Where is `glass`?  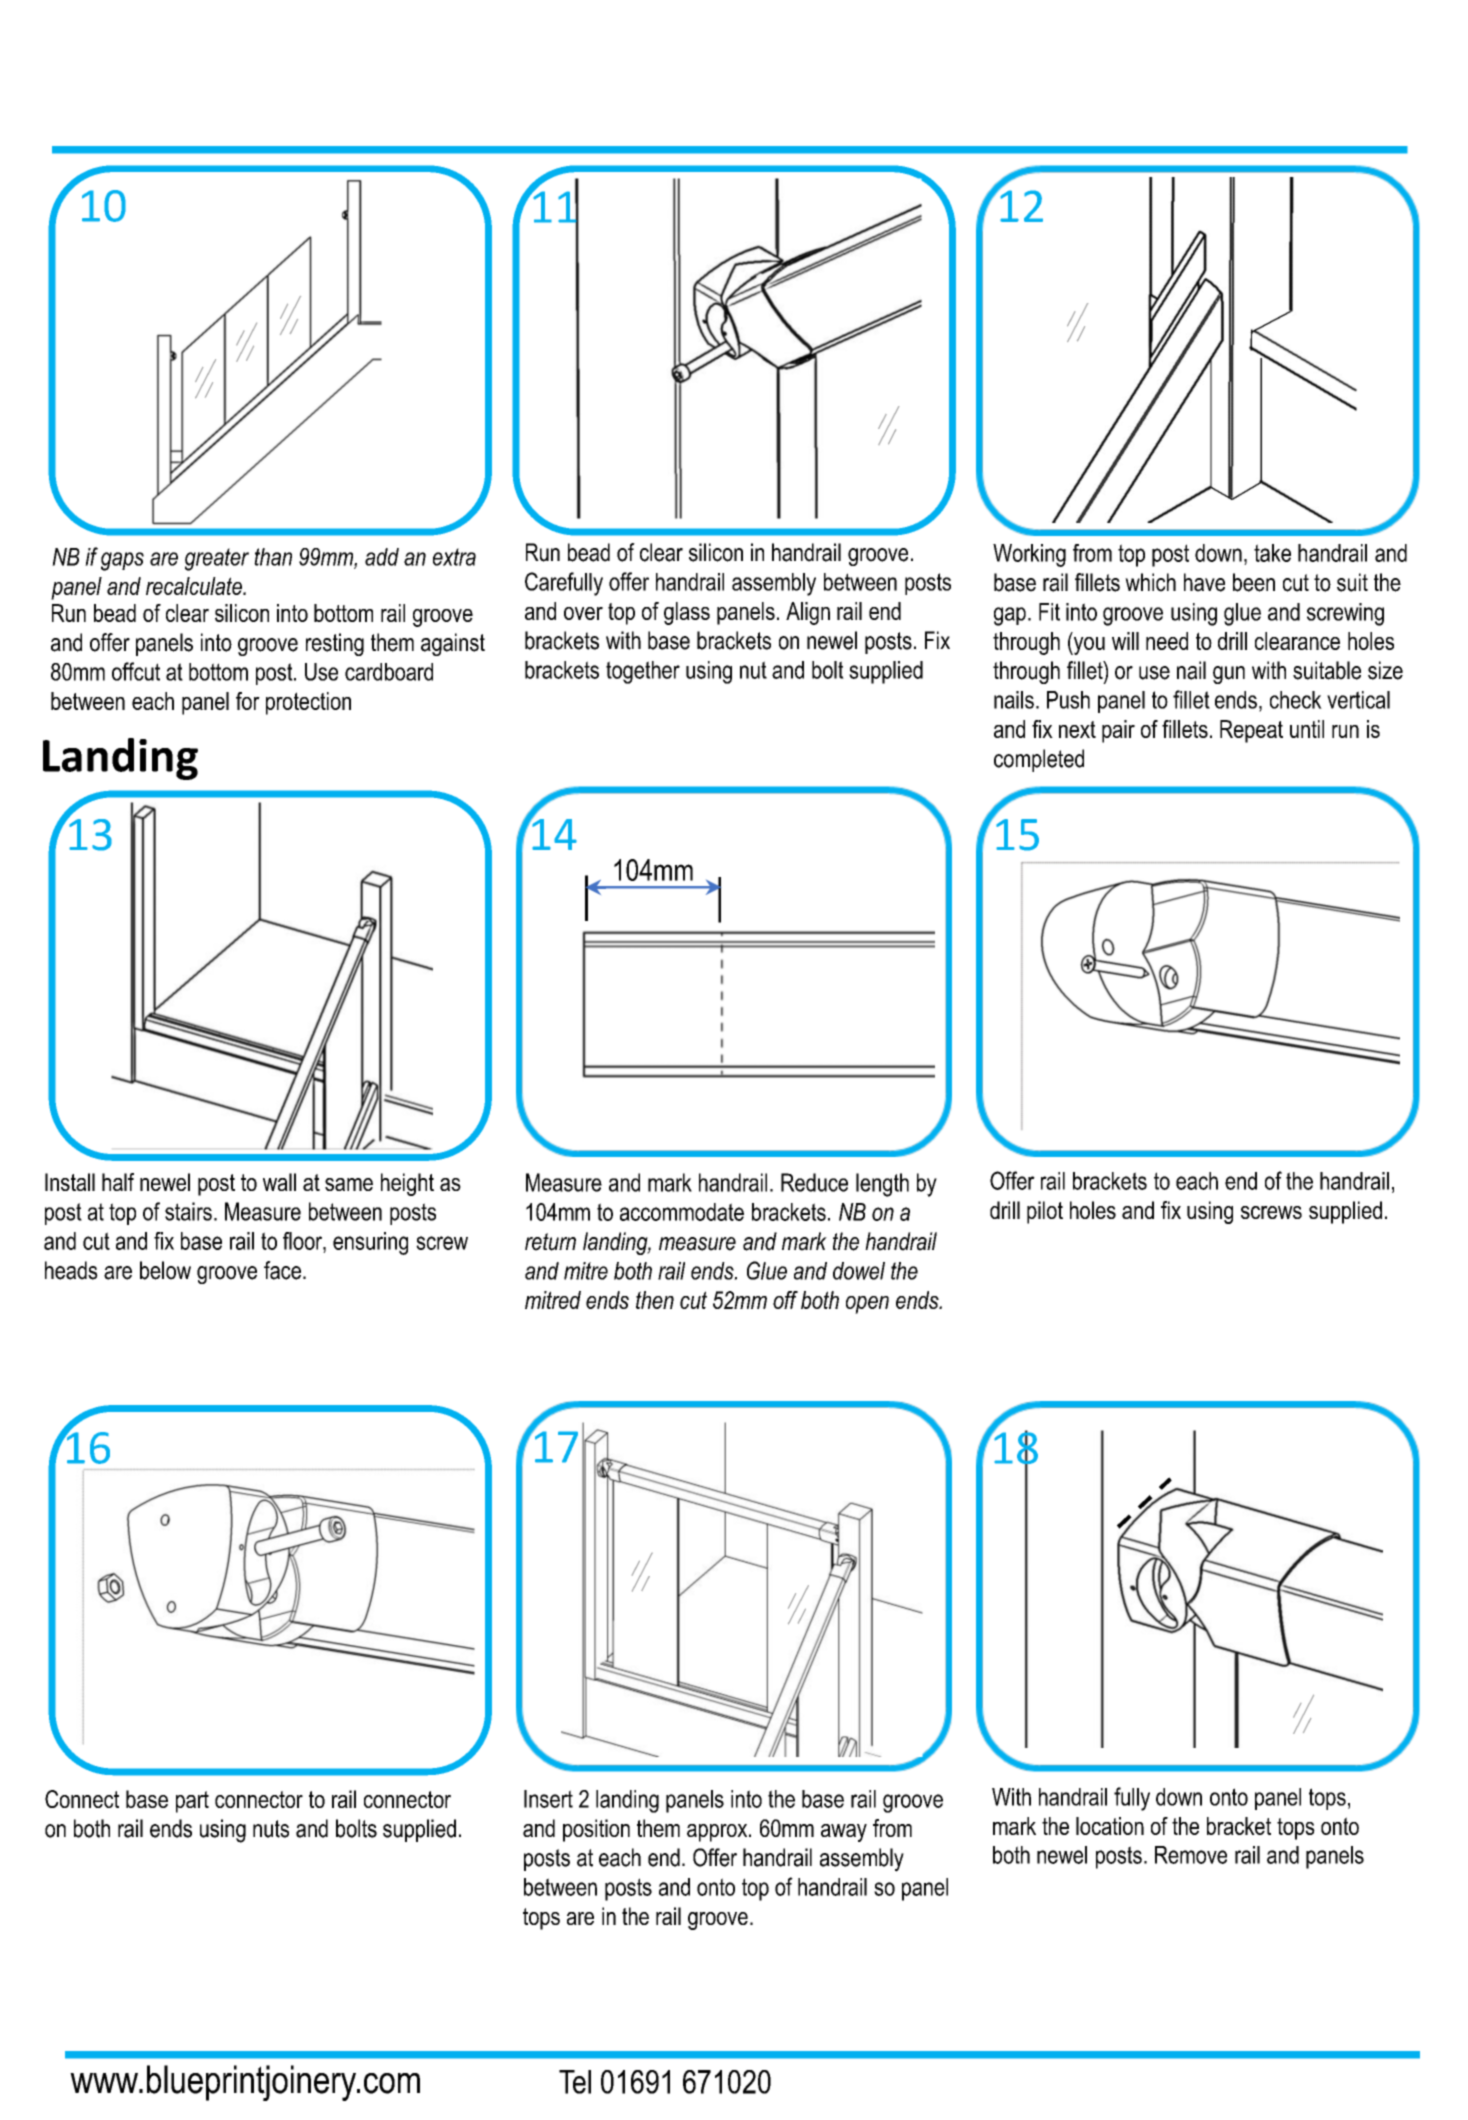
glass is located at coordinates (687, 613).
